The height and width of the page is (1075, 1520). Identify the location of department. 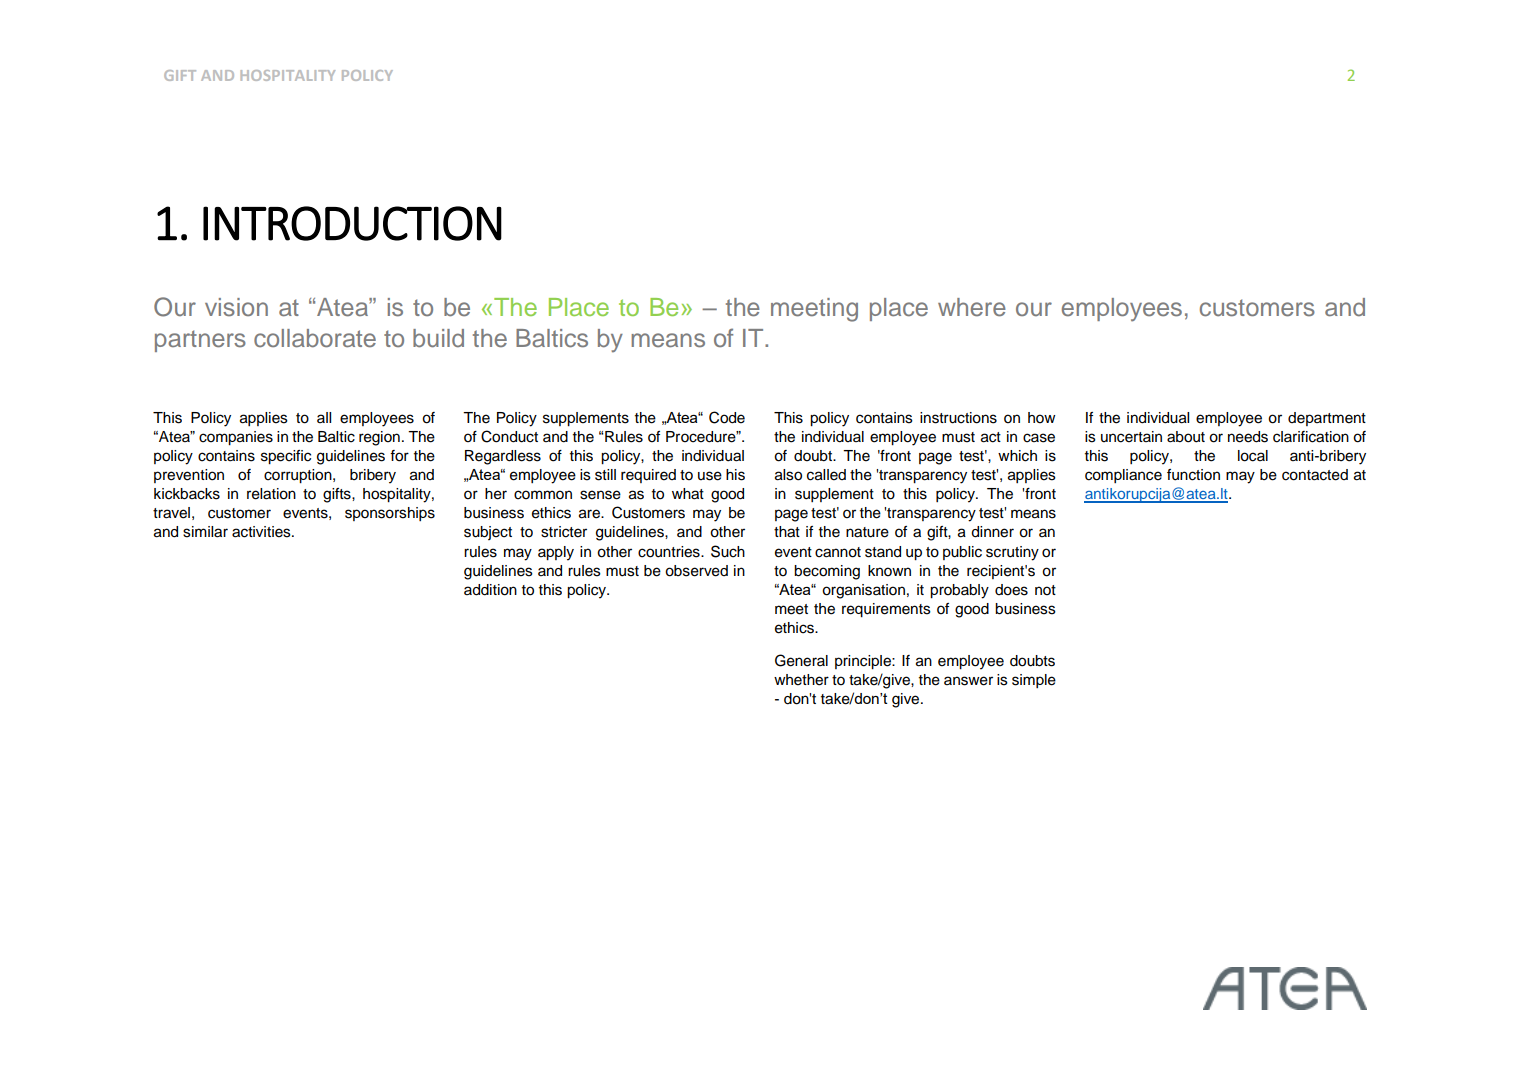
(1327, 419).
